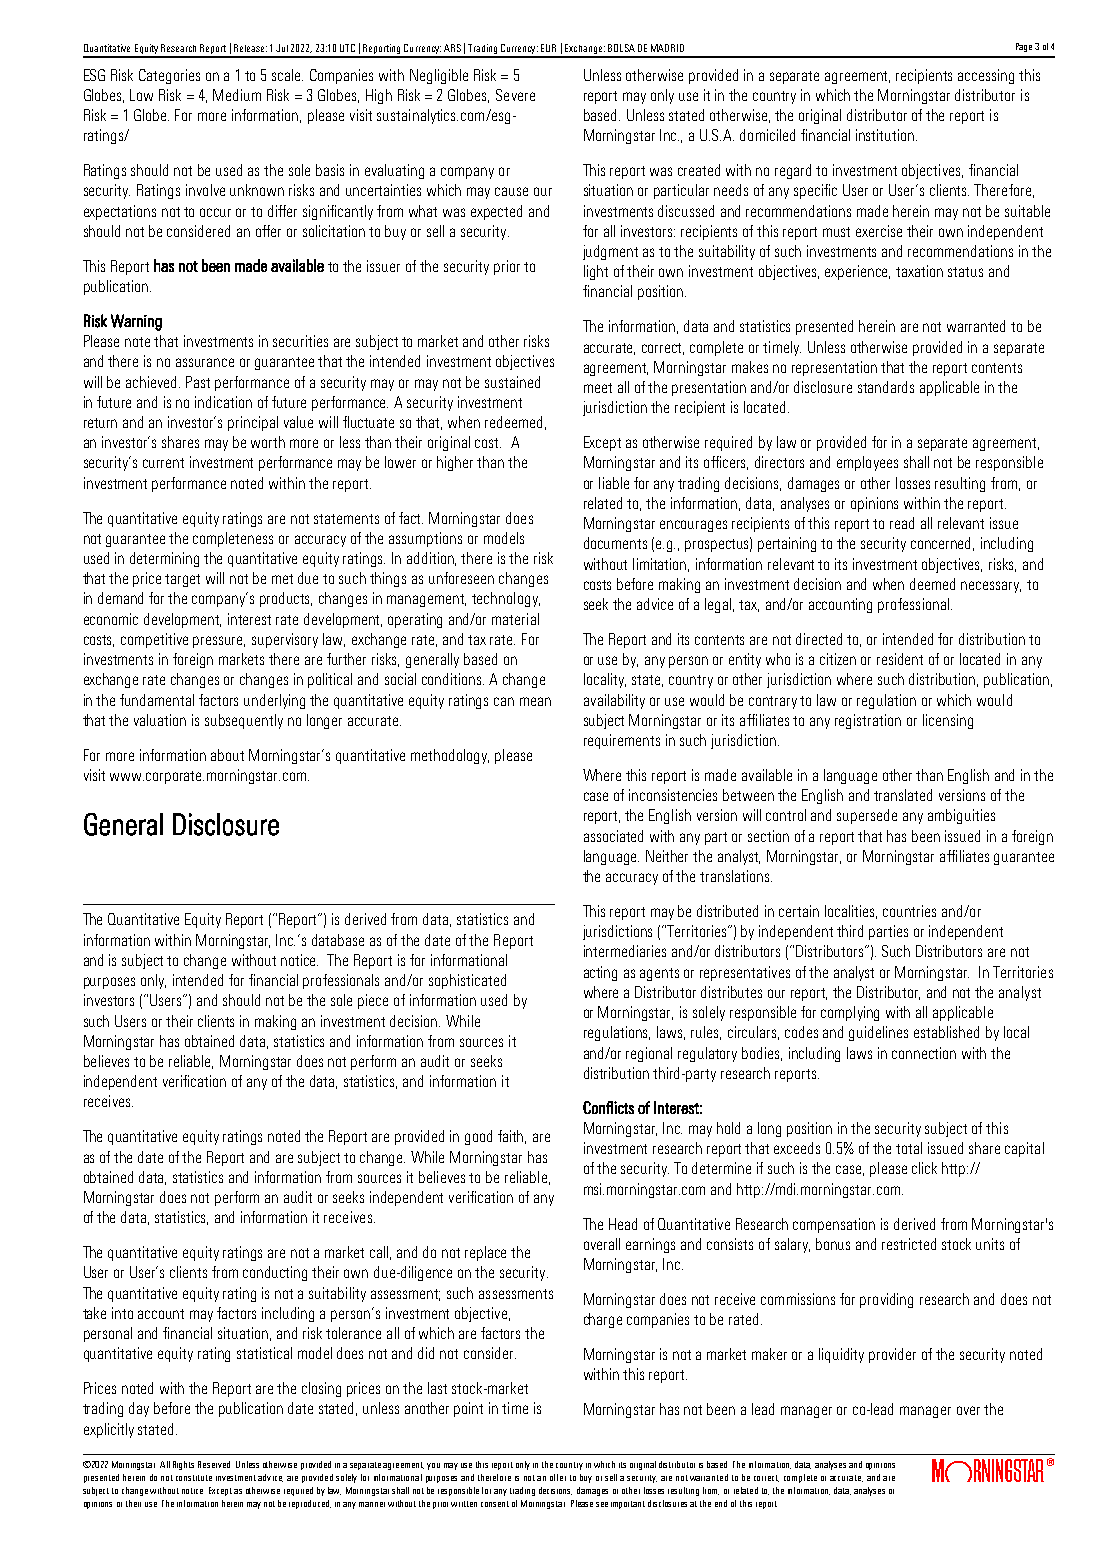  I want to click on Medium, so click(237, 95).
